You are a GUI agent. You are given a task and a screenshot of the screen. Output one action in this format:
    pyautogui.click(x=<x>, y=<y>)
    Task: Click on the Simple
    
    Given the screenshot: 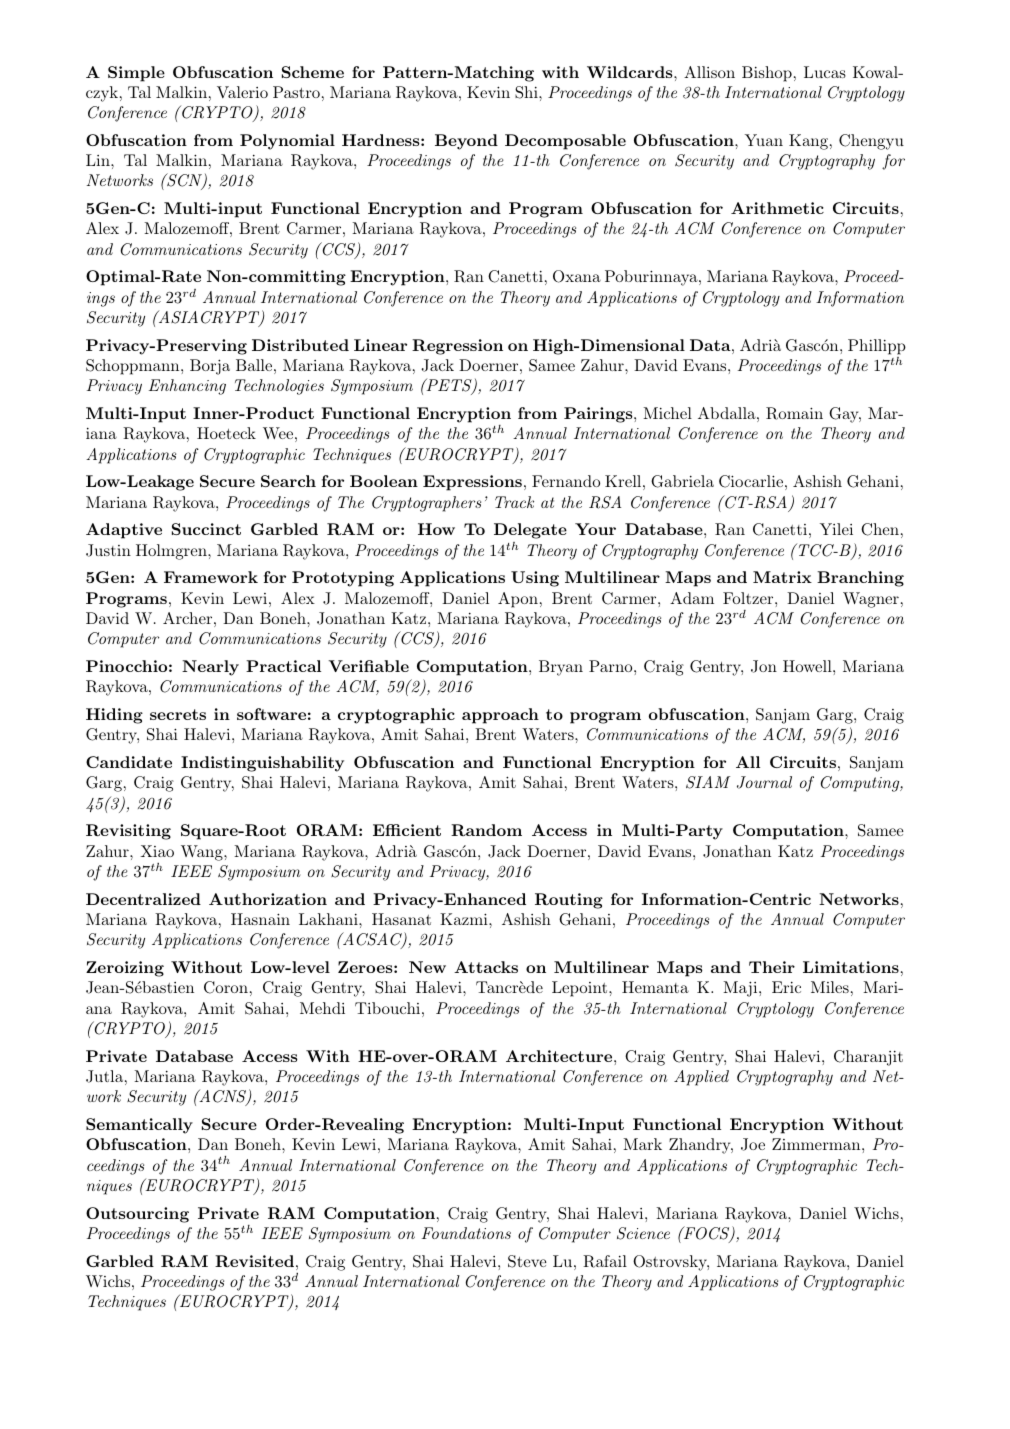 What is the action you would take?
    pyautogui.click(x=136, y=74)
